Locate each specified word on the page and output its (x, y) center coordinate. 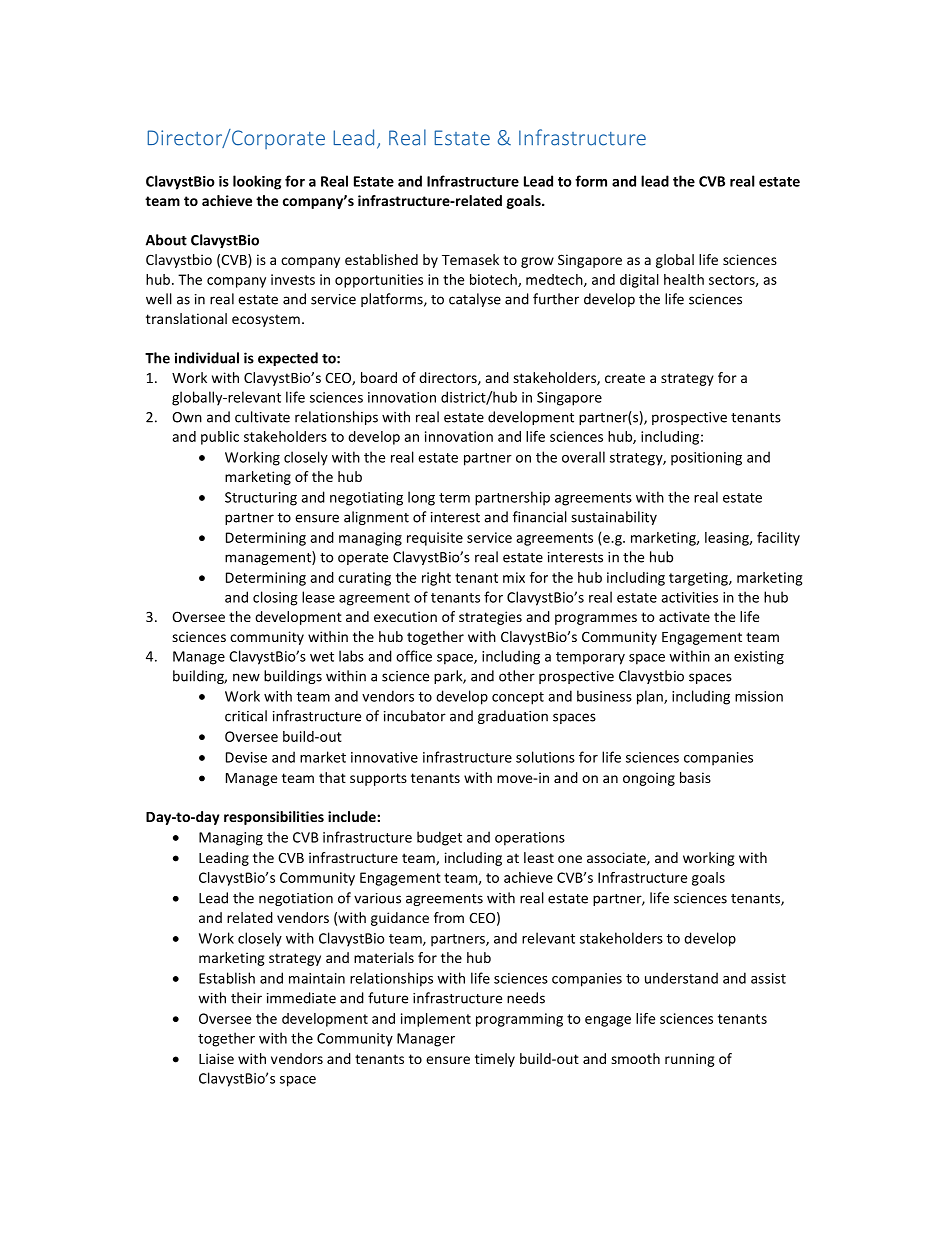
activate (684, 616)
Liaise (216, 1058)
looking (257, 182)
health (684, 279)
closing (275, 598)
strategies (490, 618)
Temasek (470, 259)
